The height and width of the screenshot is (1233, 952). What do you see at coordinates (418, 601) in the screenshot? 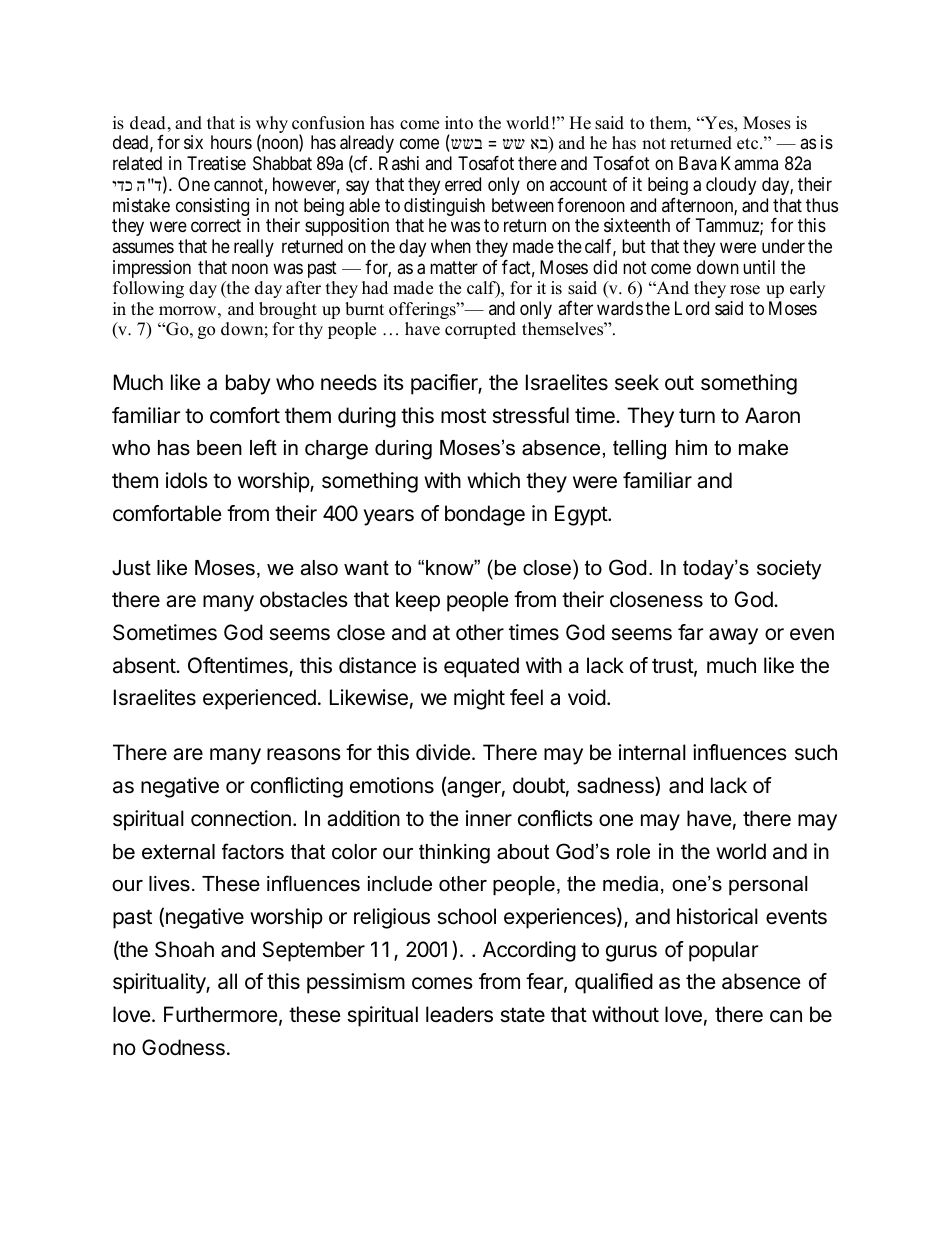
I see `keep` at bounding box center [418, 601].
